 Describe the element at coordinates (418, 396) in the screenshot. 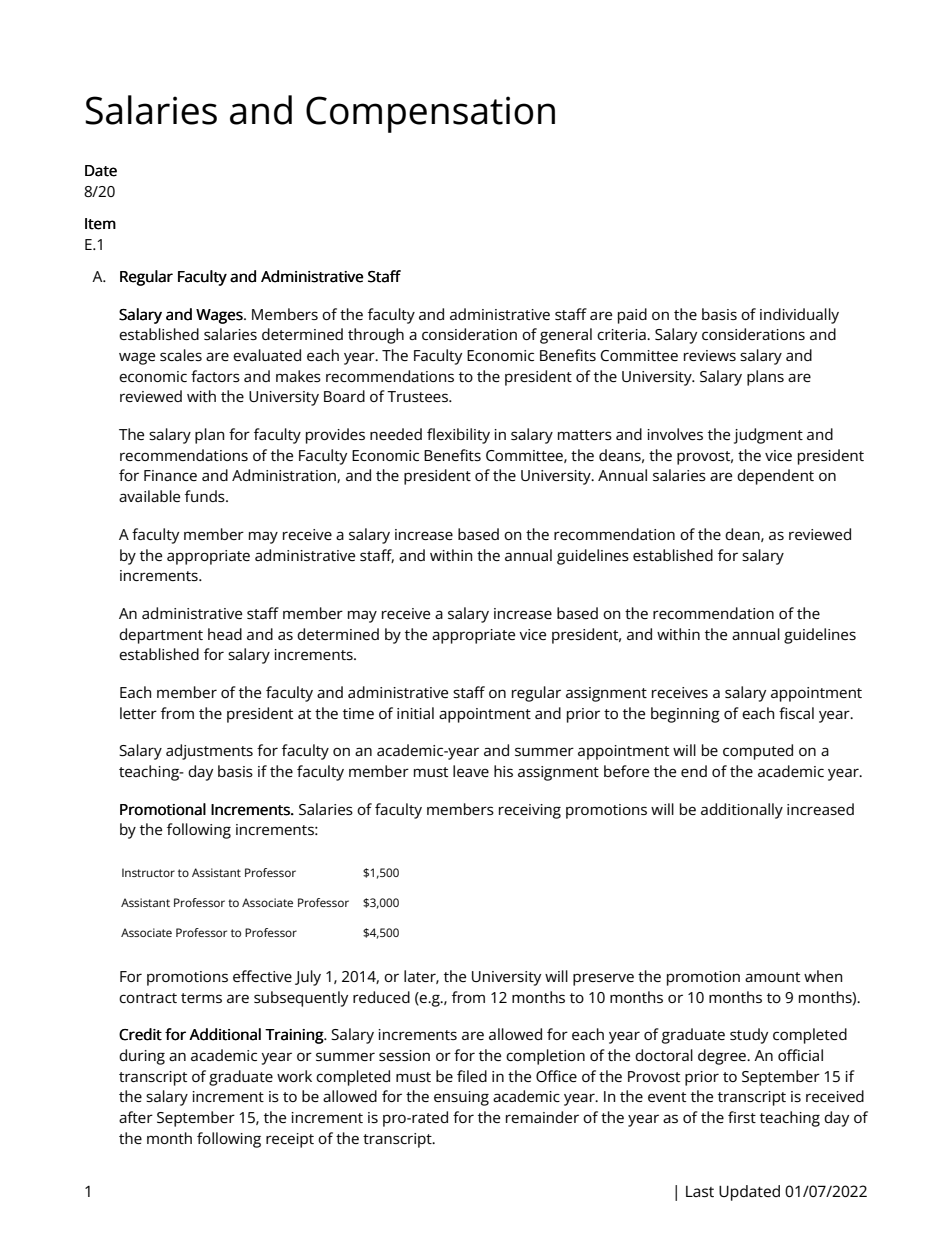

I see `Trustees` at that location.
